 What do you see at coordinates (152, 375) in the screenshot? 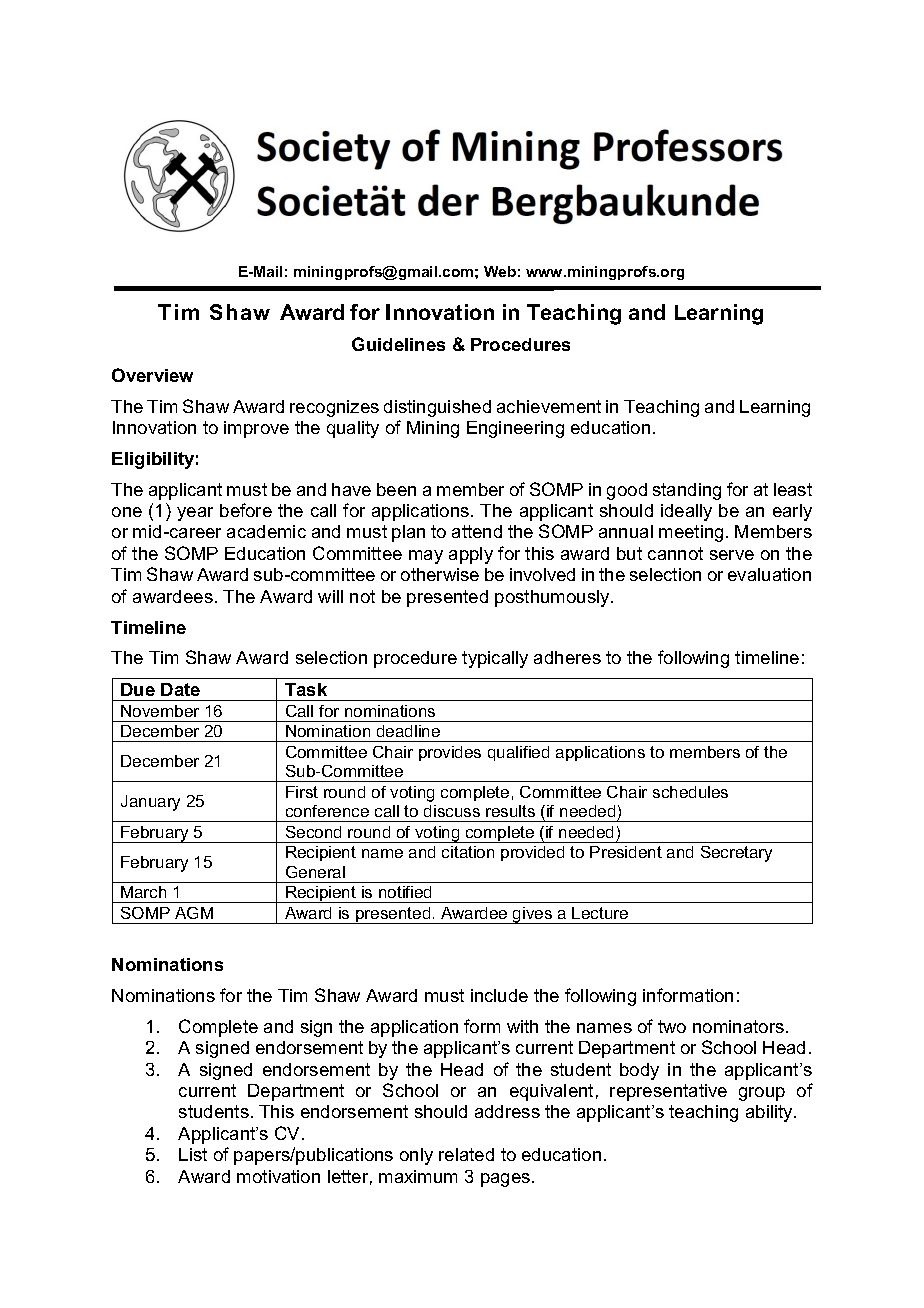
I see `Overview` at bounding box center [152, 375].
